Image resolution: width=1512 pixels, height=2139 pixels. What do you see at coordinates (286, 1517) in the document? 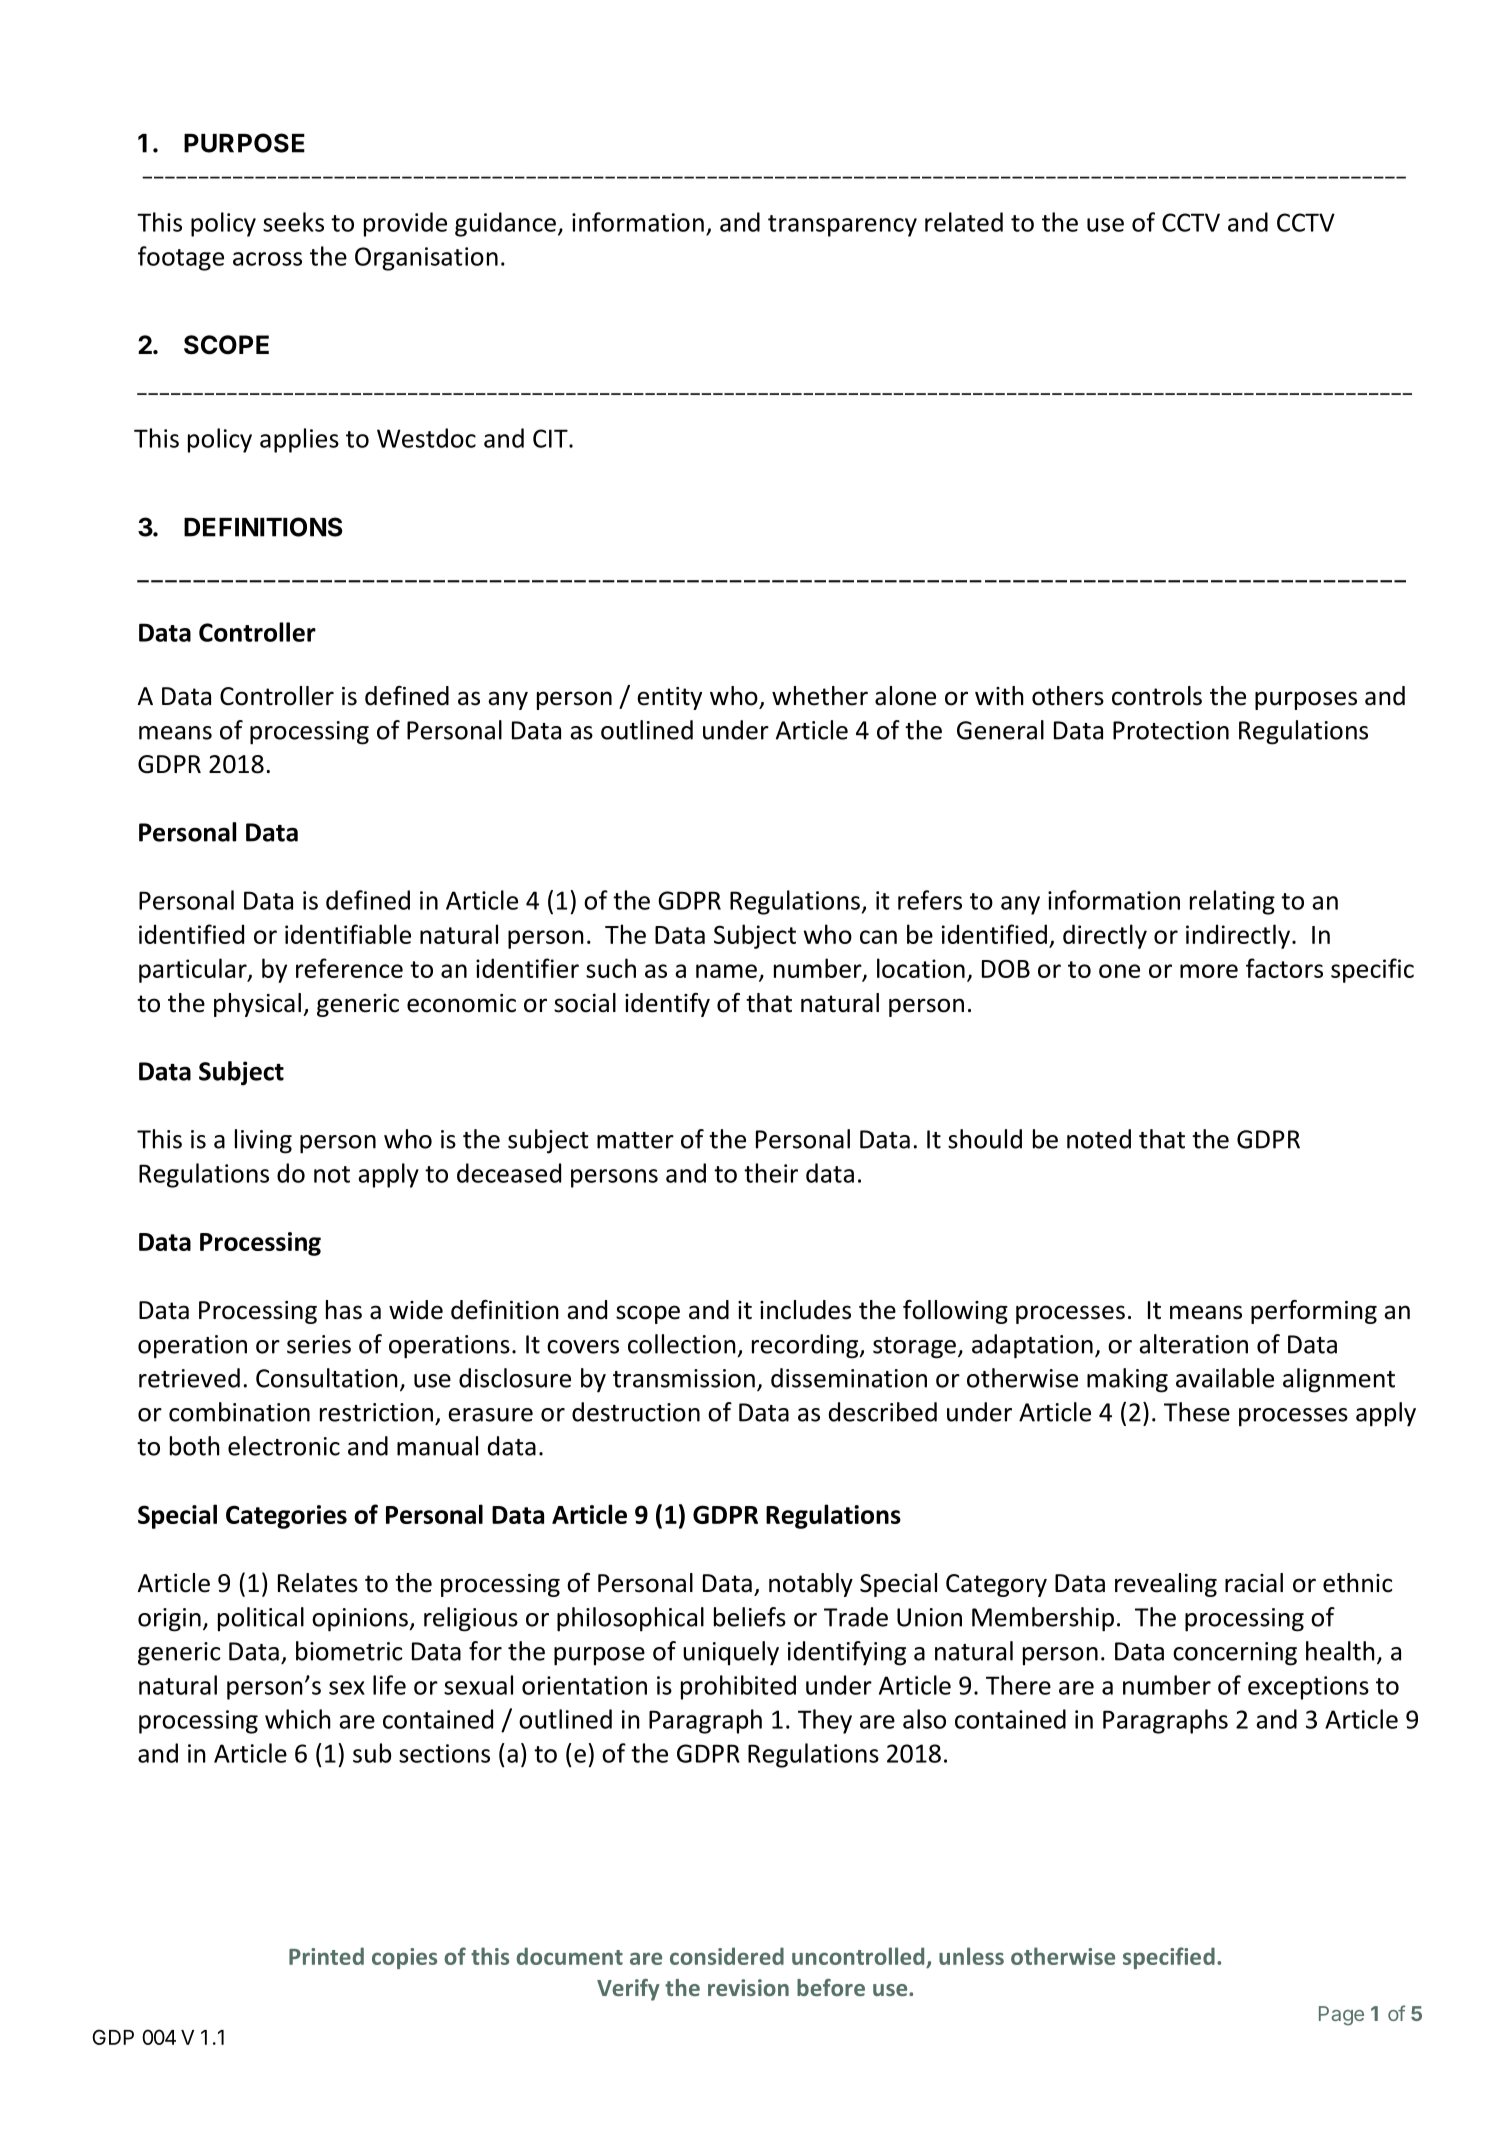
I see `Categories` at bounding box center [286, 1517].
